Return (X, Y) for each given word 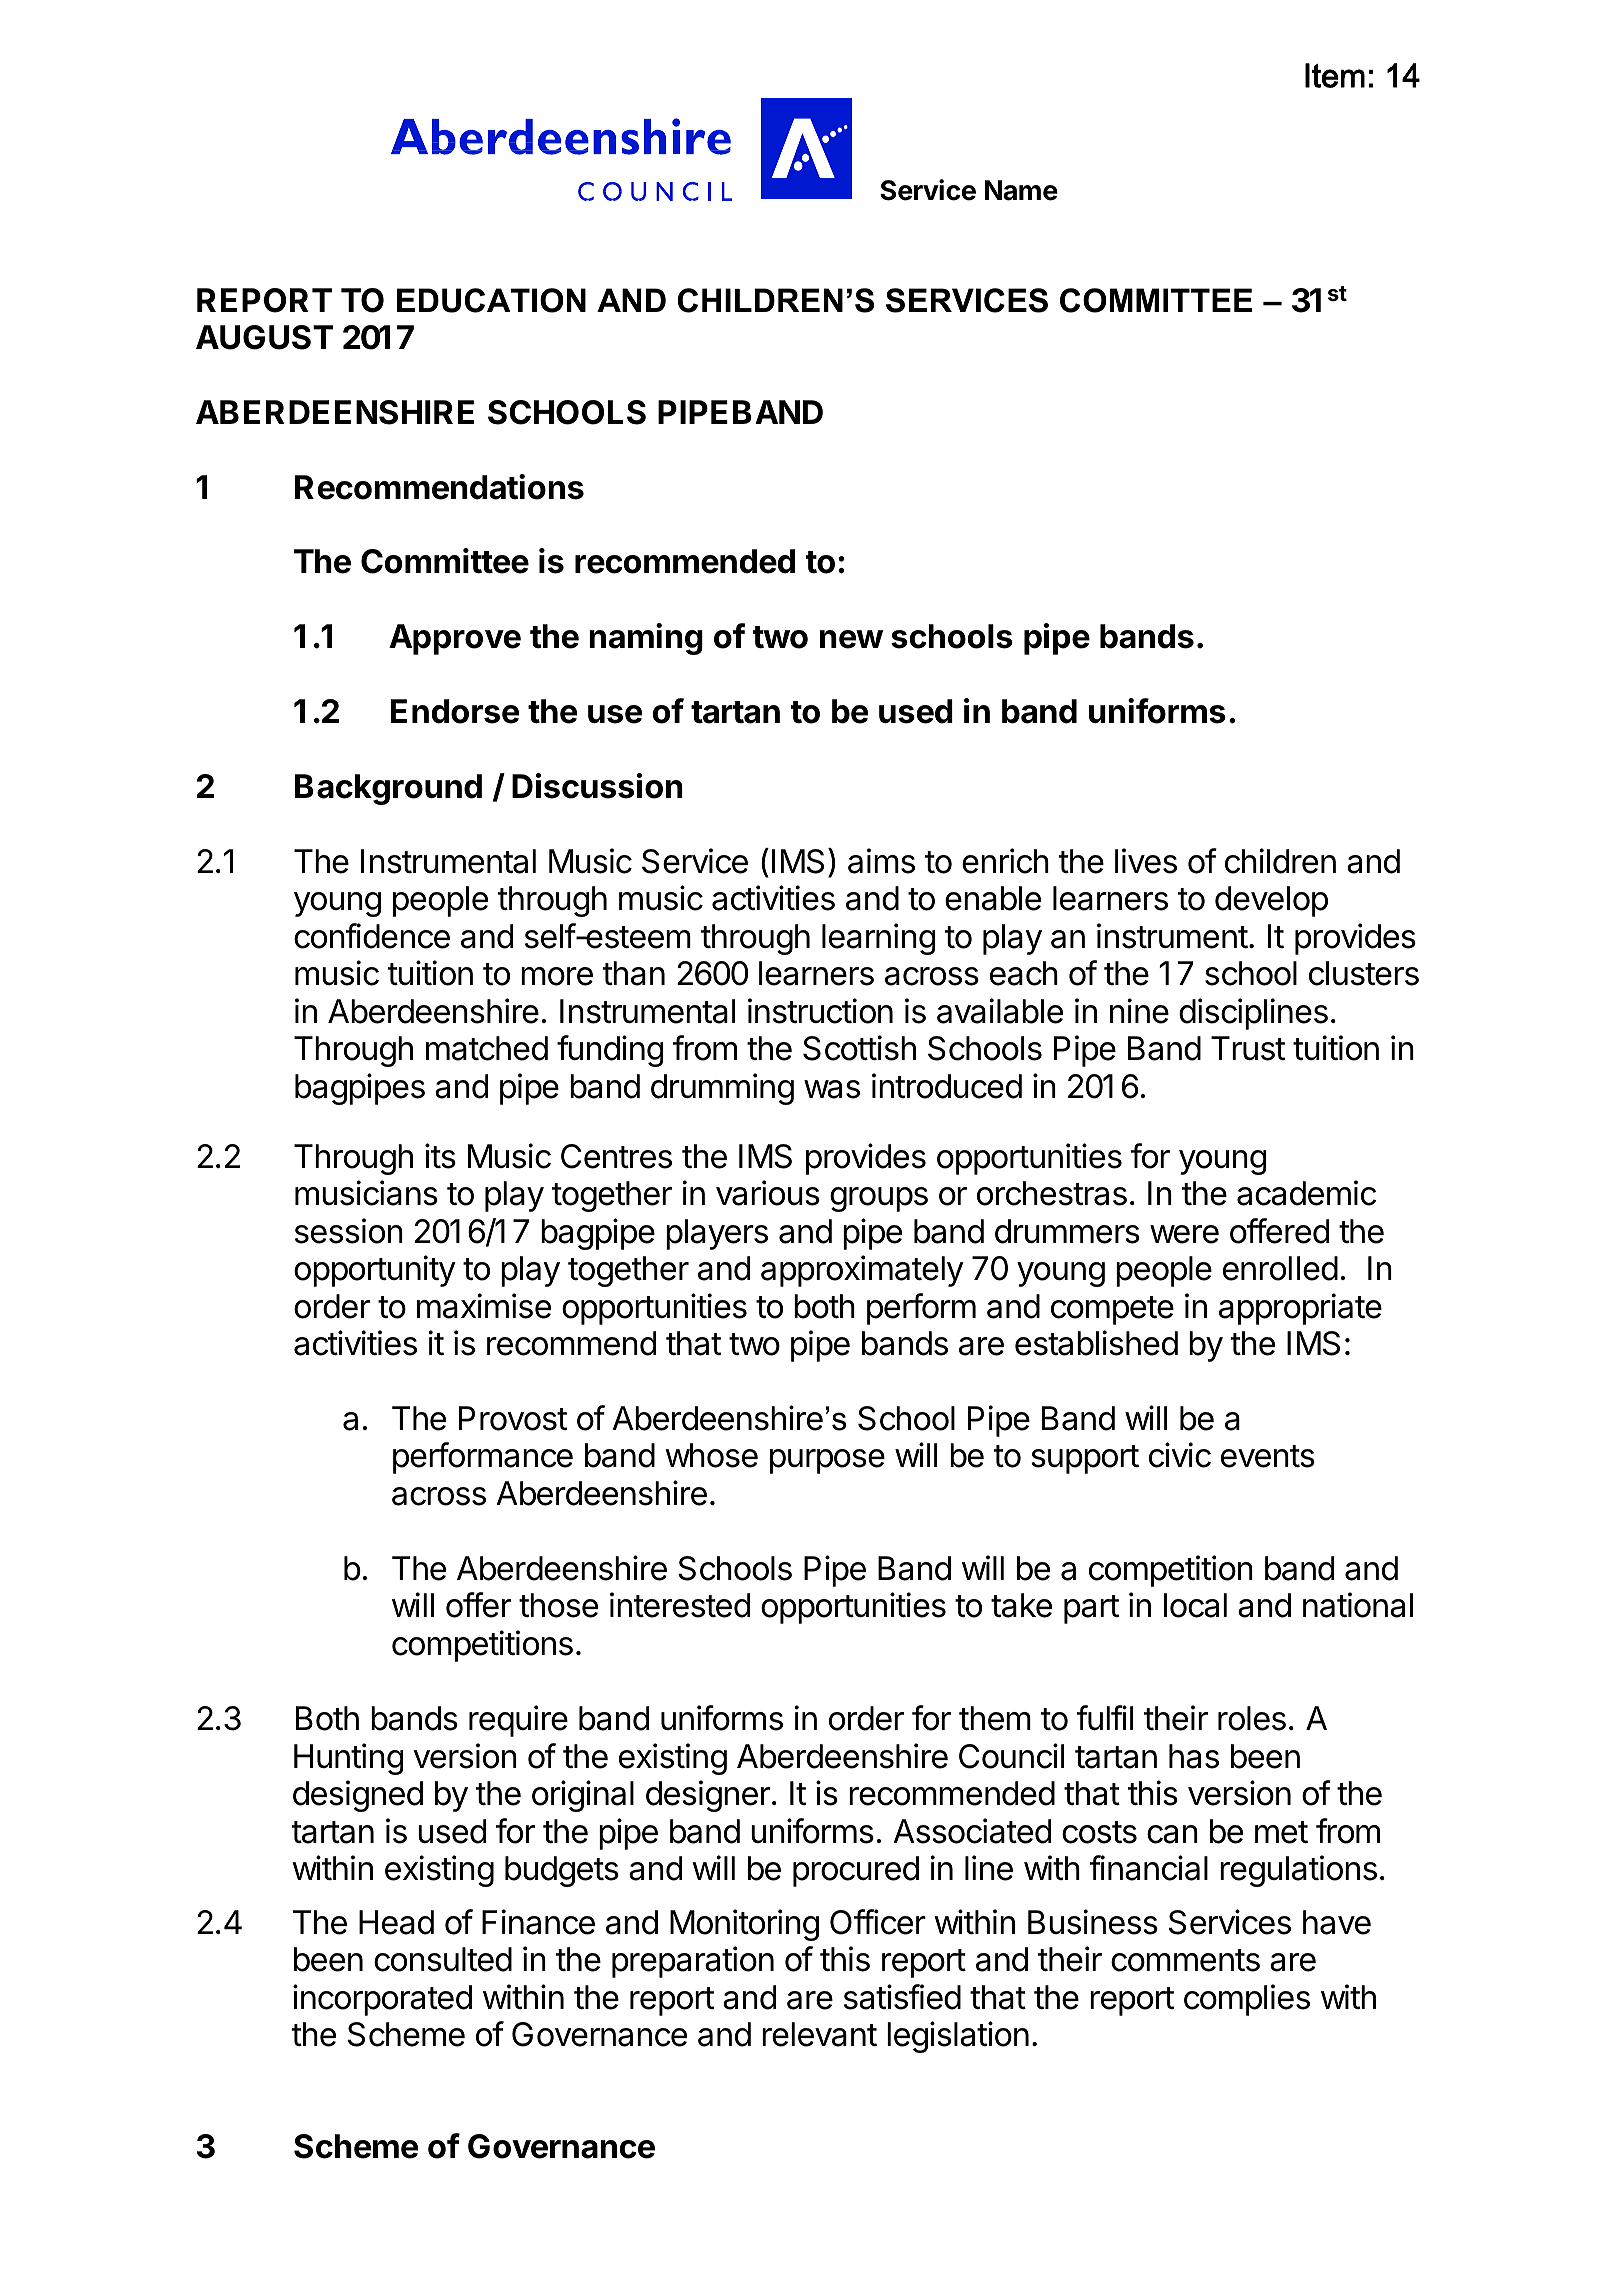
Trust (1248, 1048)
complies (1247, 2000)
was (832, 1089)
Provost (513, 1418)
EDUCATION (491, 300)
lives (1146, 861)
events (1268, 1456)
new (851, 639)
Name (1021, 190)
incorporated (382, 2000)
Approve (455, 639)
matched (487, 1048)
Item (1335, 75)
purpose (827, 1461)
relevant (819, 2034)
